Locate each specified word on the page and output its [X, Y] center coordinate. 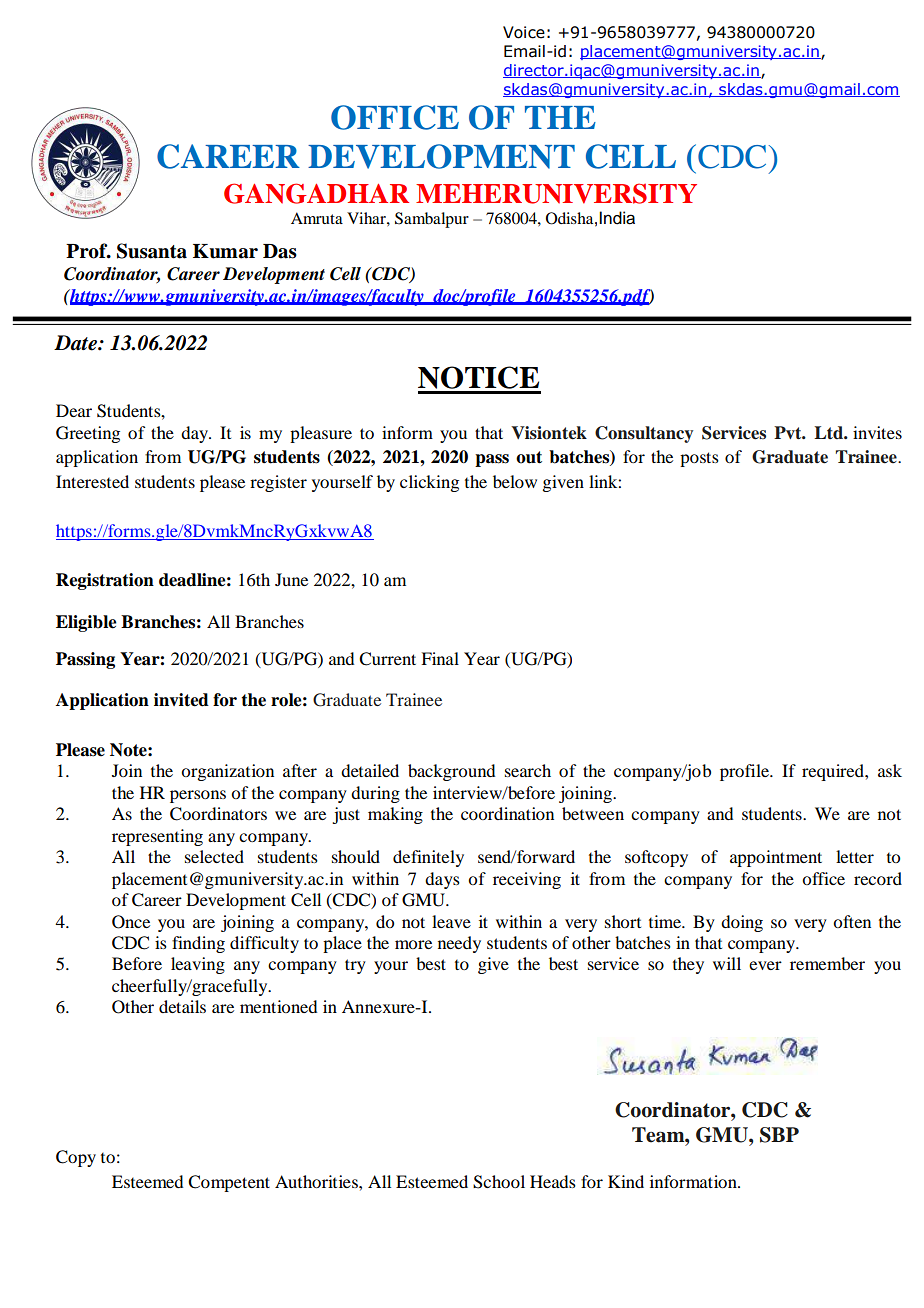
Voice [524, 32]
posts [699, 459]
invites [877, 432]
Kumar [225, 251]
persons [198, 796]
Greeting [88, 434]
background [451, 772]
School [499, 1182]
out [529, 457]
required [834, 772]
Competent [229, 1183]
